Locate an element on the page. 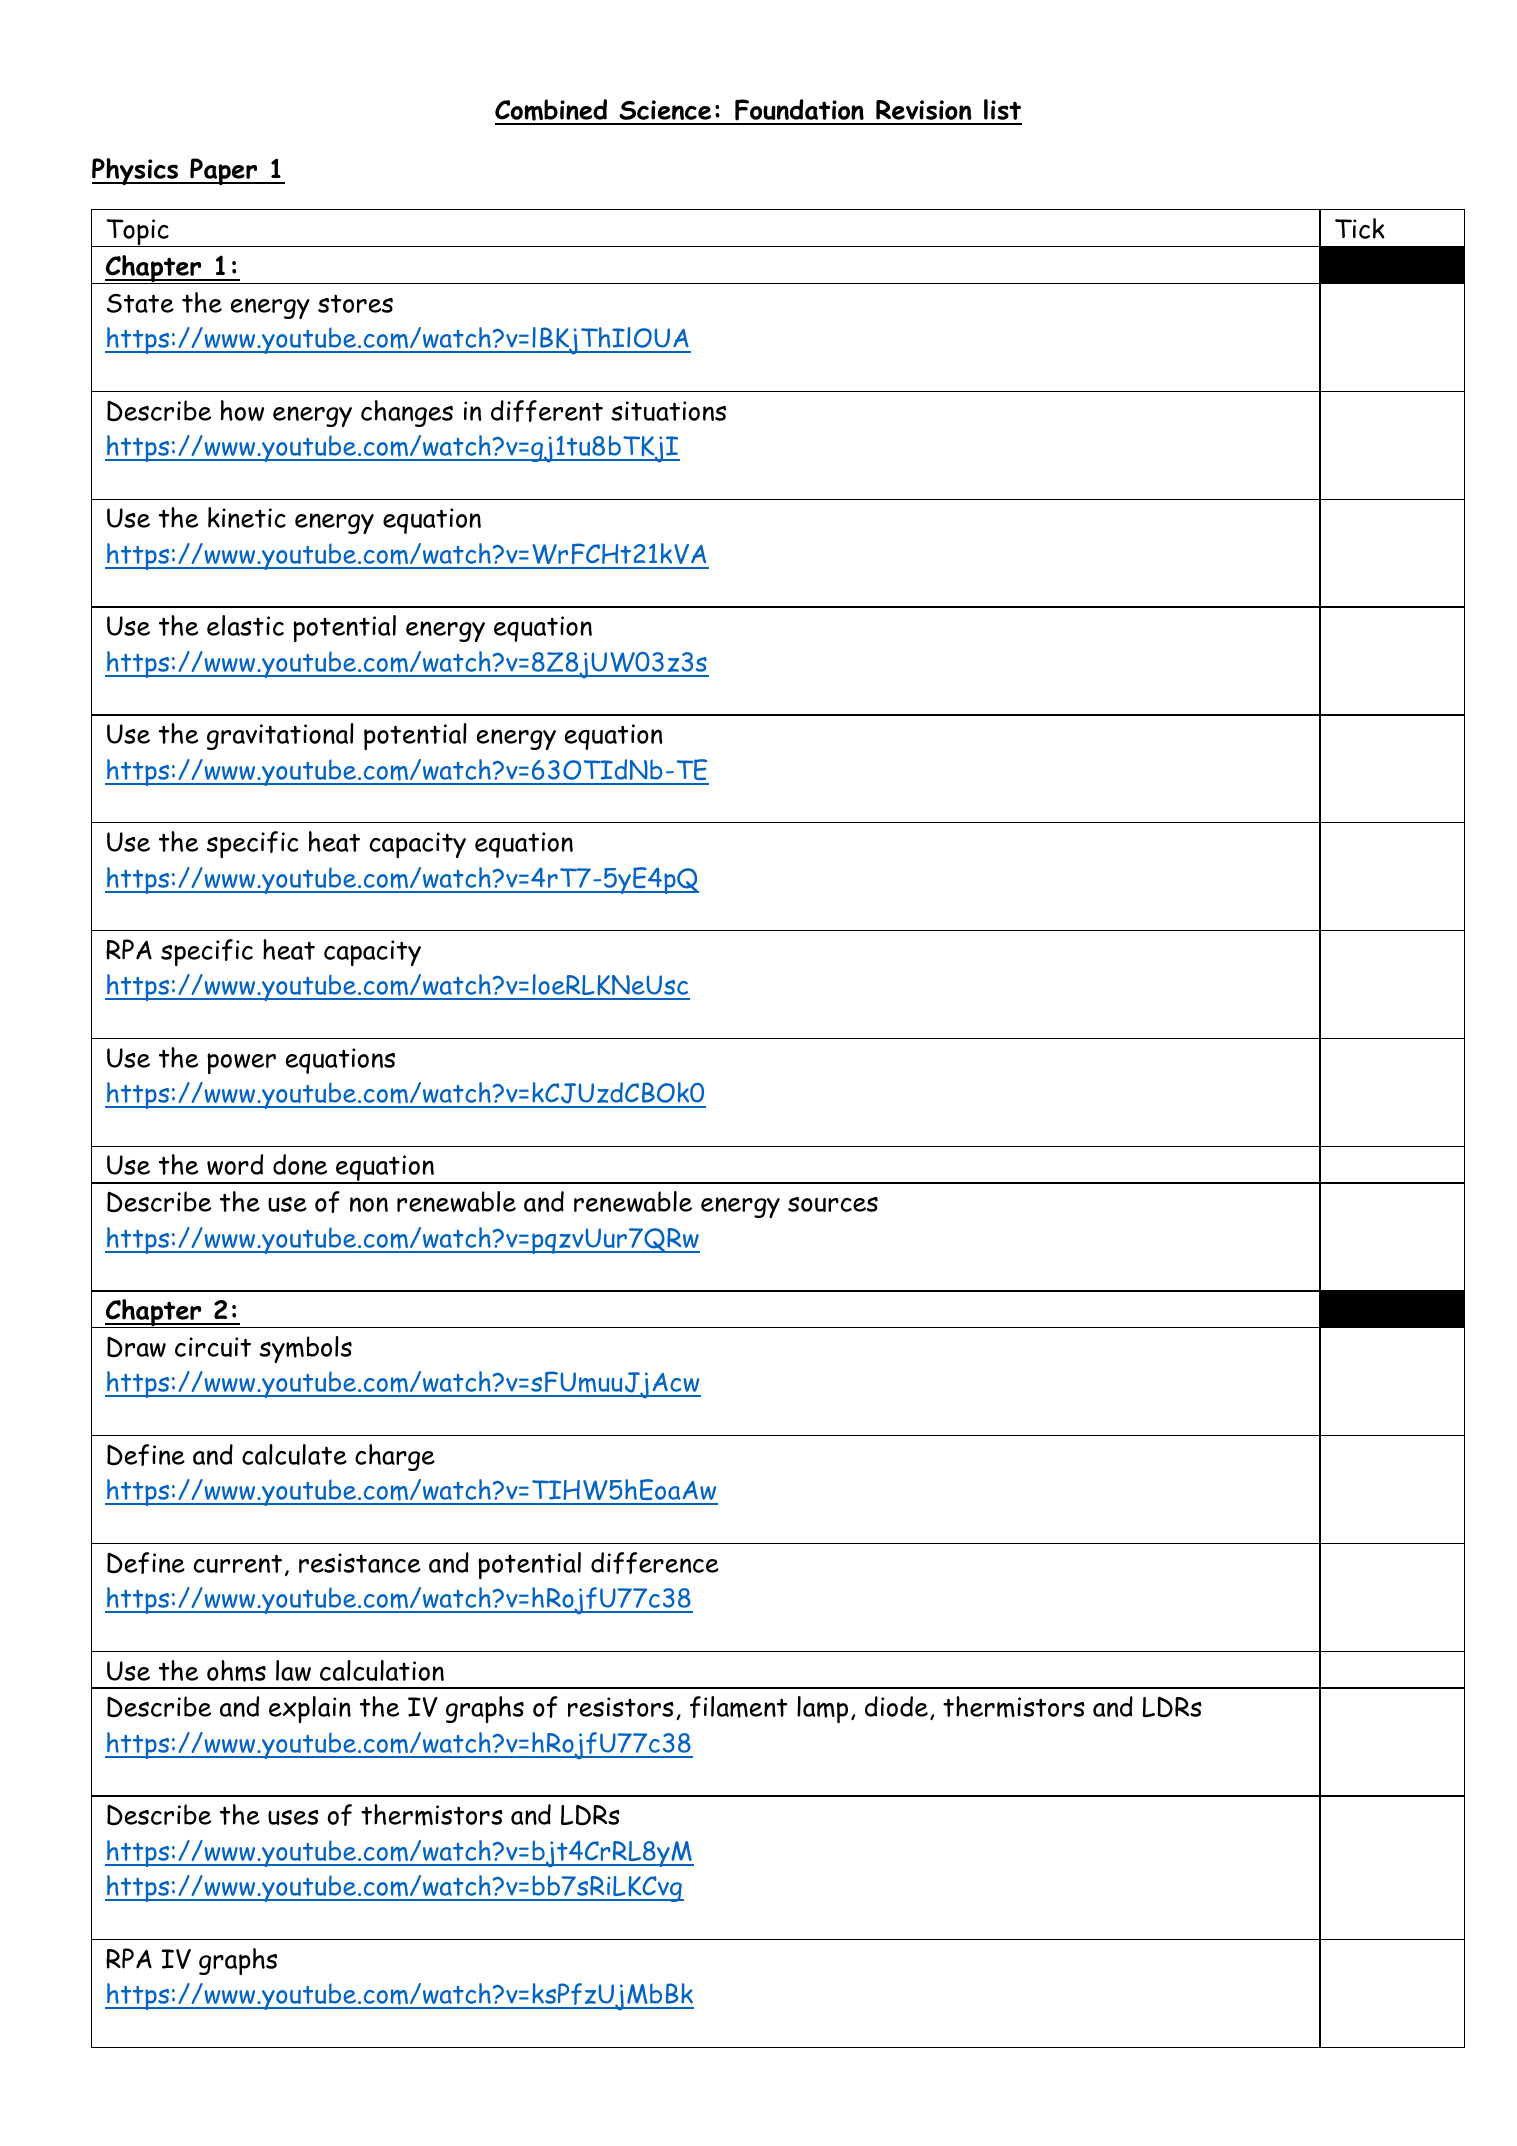  sources is located at coordinates (833, 1204).
